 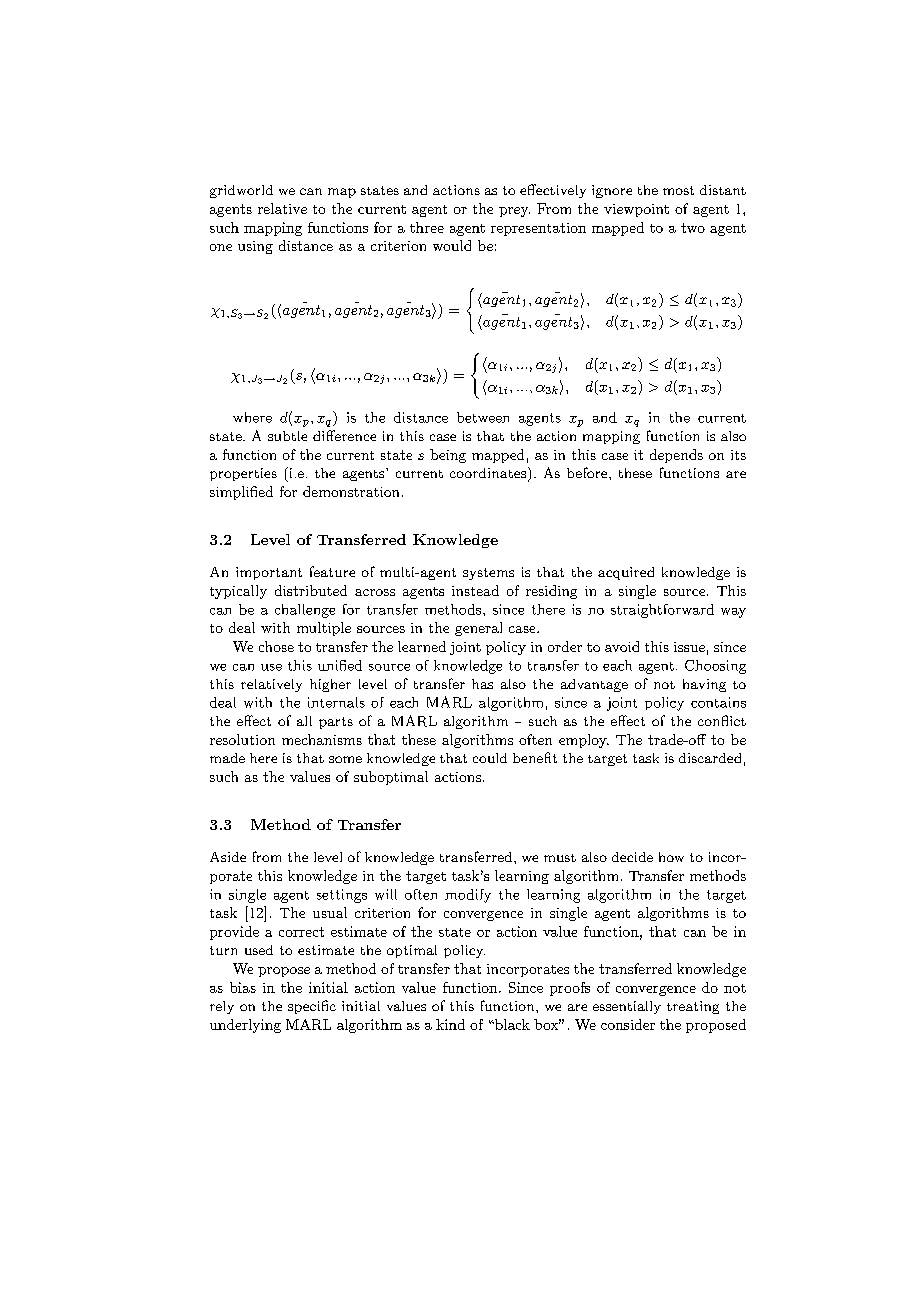 What do you see at coordinates (671, 857) in the screenshot?
I see `how` at bounding box center [671, 857].
